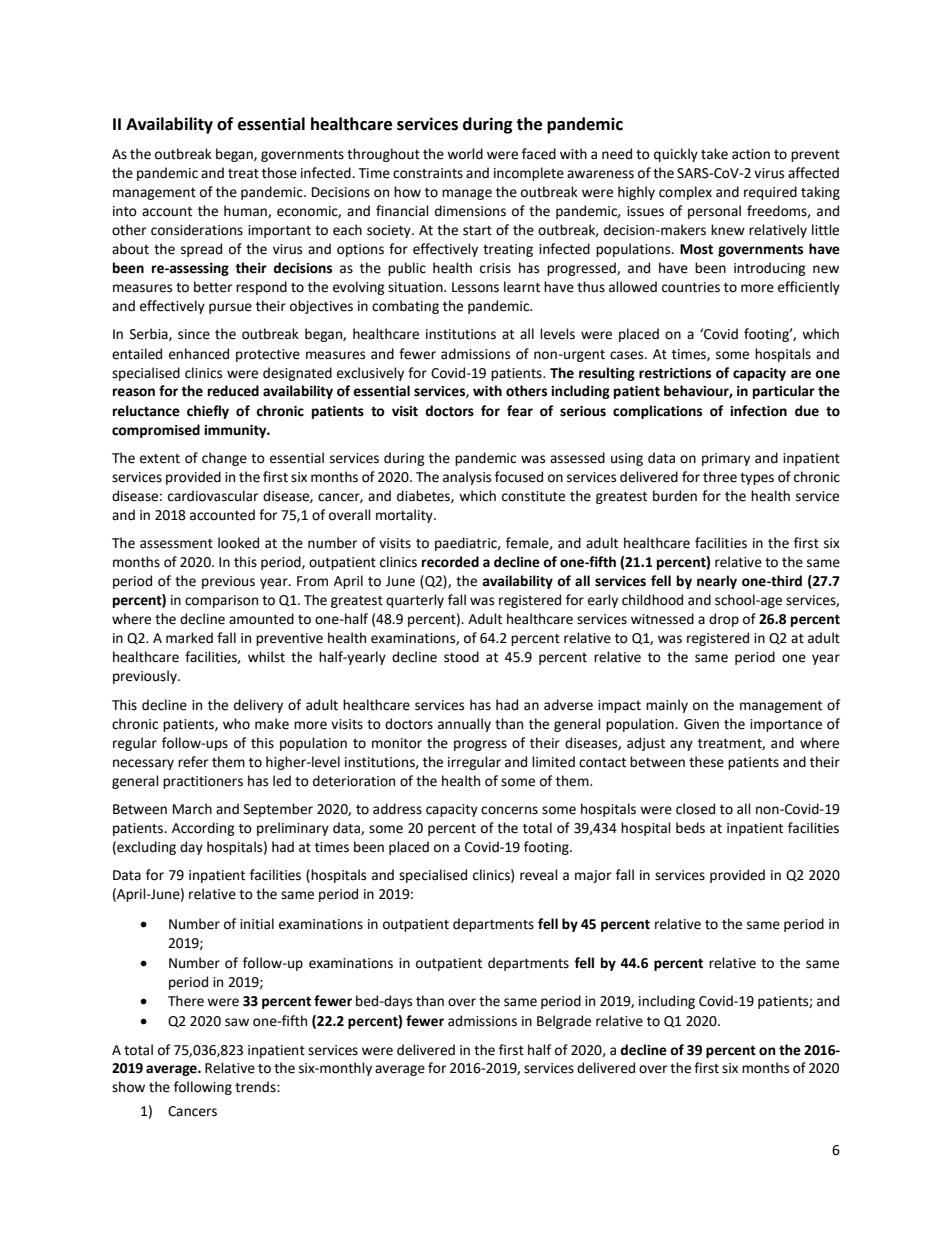  I want to click on comparison, so click(221, 601).
